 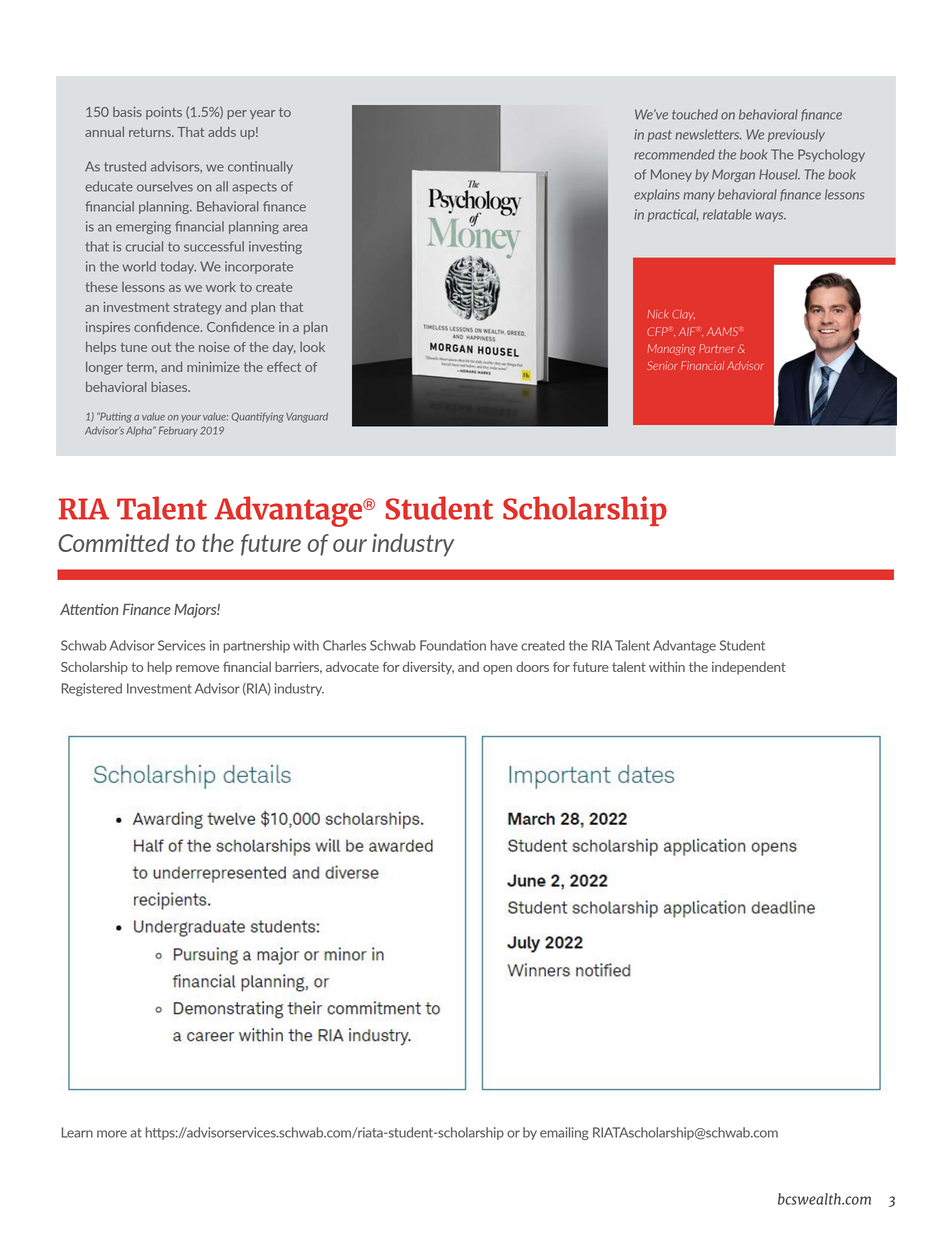 What do you see at coordinates (497, 670) in the screenshot?
I see `open` at bounding box center [497, 670].
